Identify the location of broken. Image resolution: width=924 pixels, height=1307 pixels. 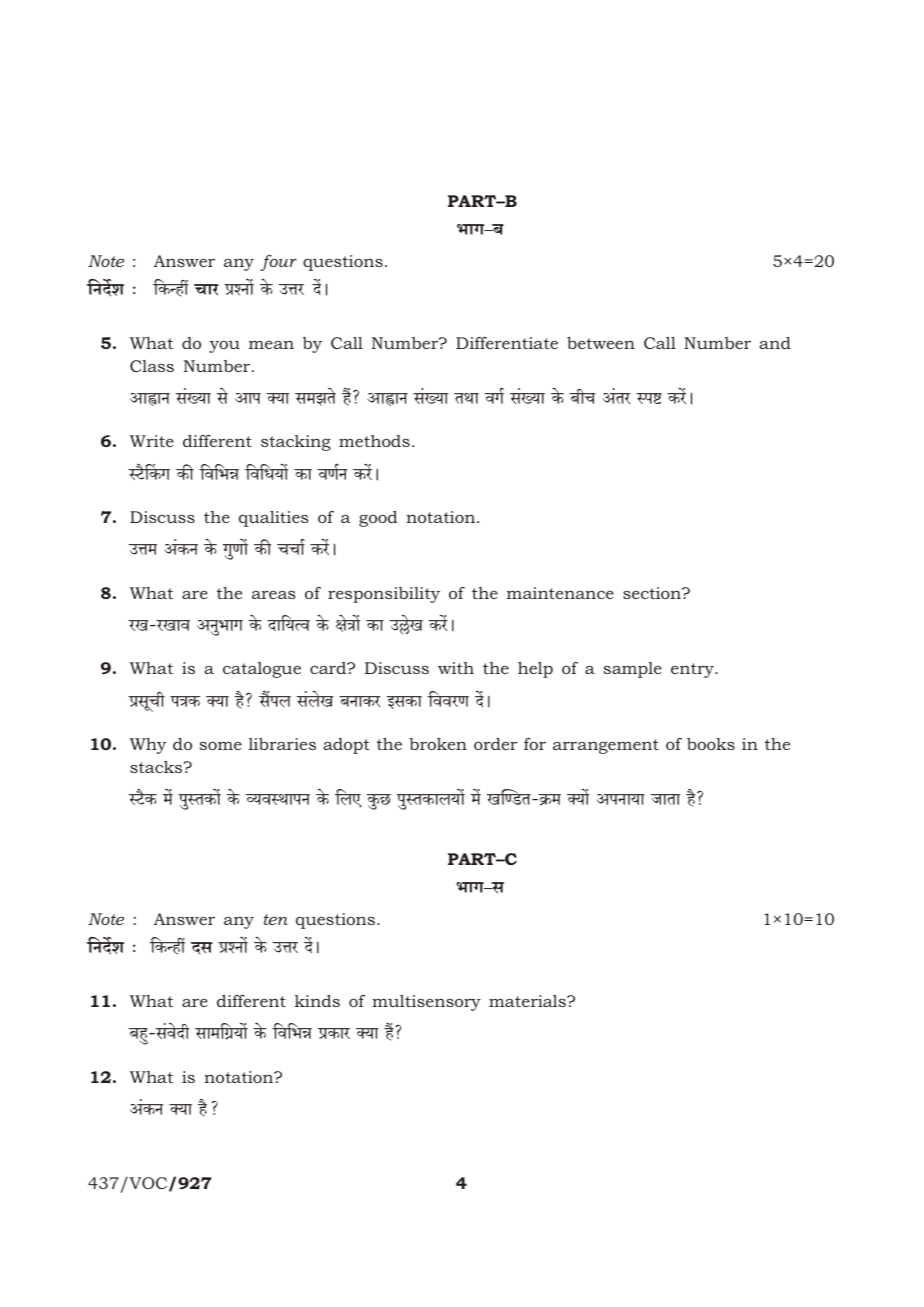
(438, 744).
